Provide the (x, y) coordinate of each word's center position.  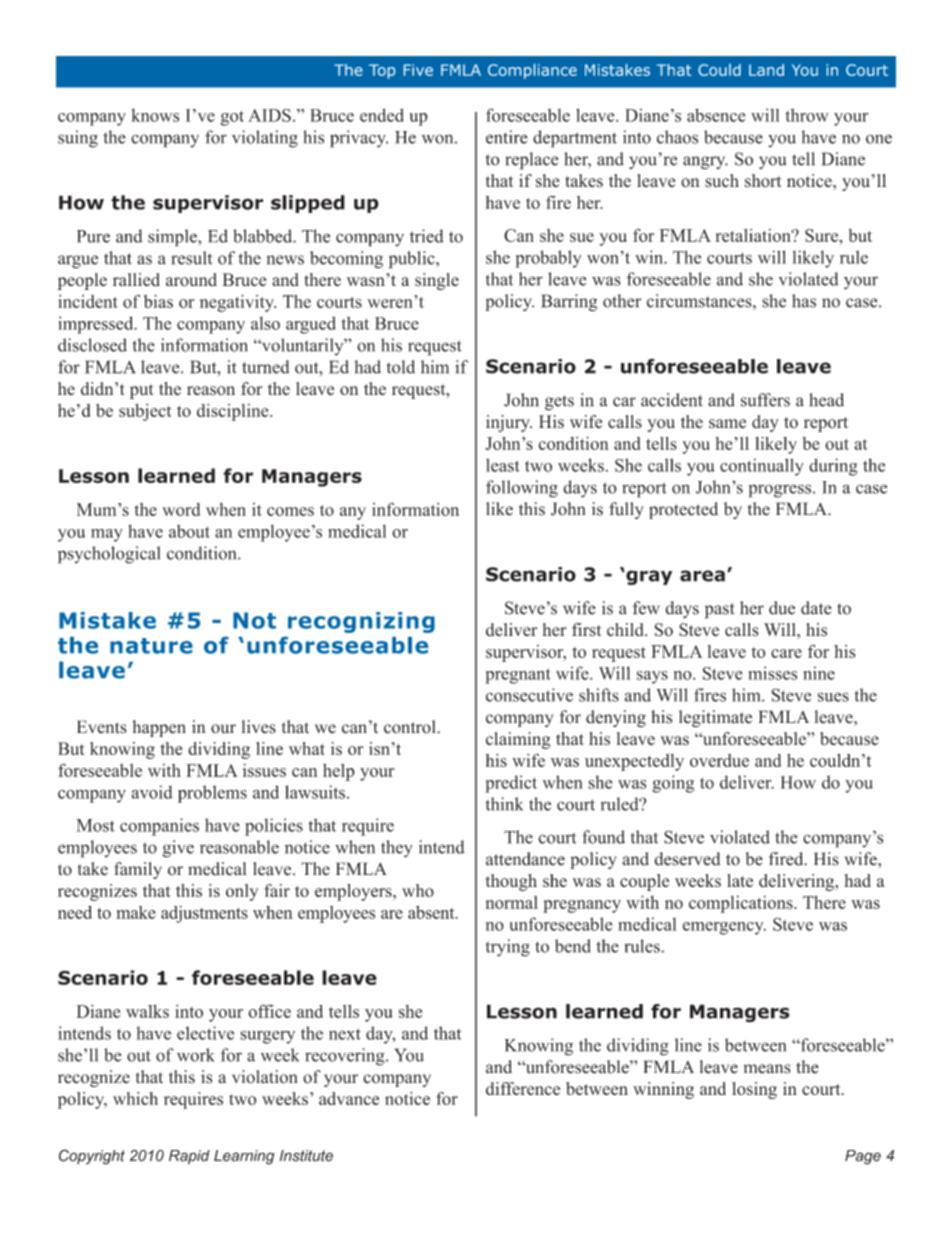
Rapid (189, 1157)
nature (151, 646)
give (178, 849)
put (142, 391)
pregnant (518, 676)
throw (807, 115)
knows (155, 115)
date (816, 608)
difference (523, 1088)
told (400, 367)
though (511, 882)
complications (742, 904)
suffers (765, 400)
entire (507, 137)
